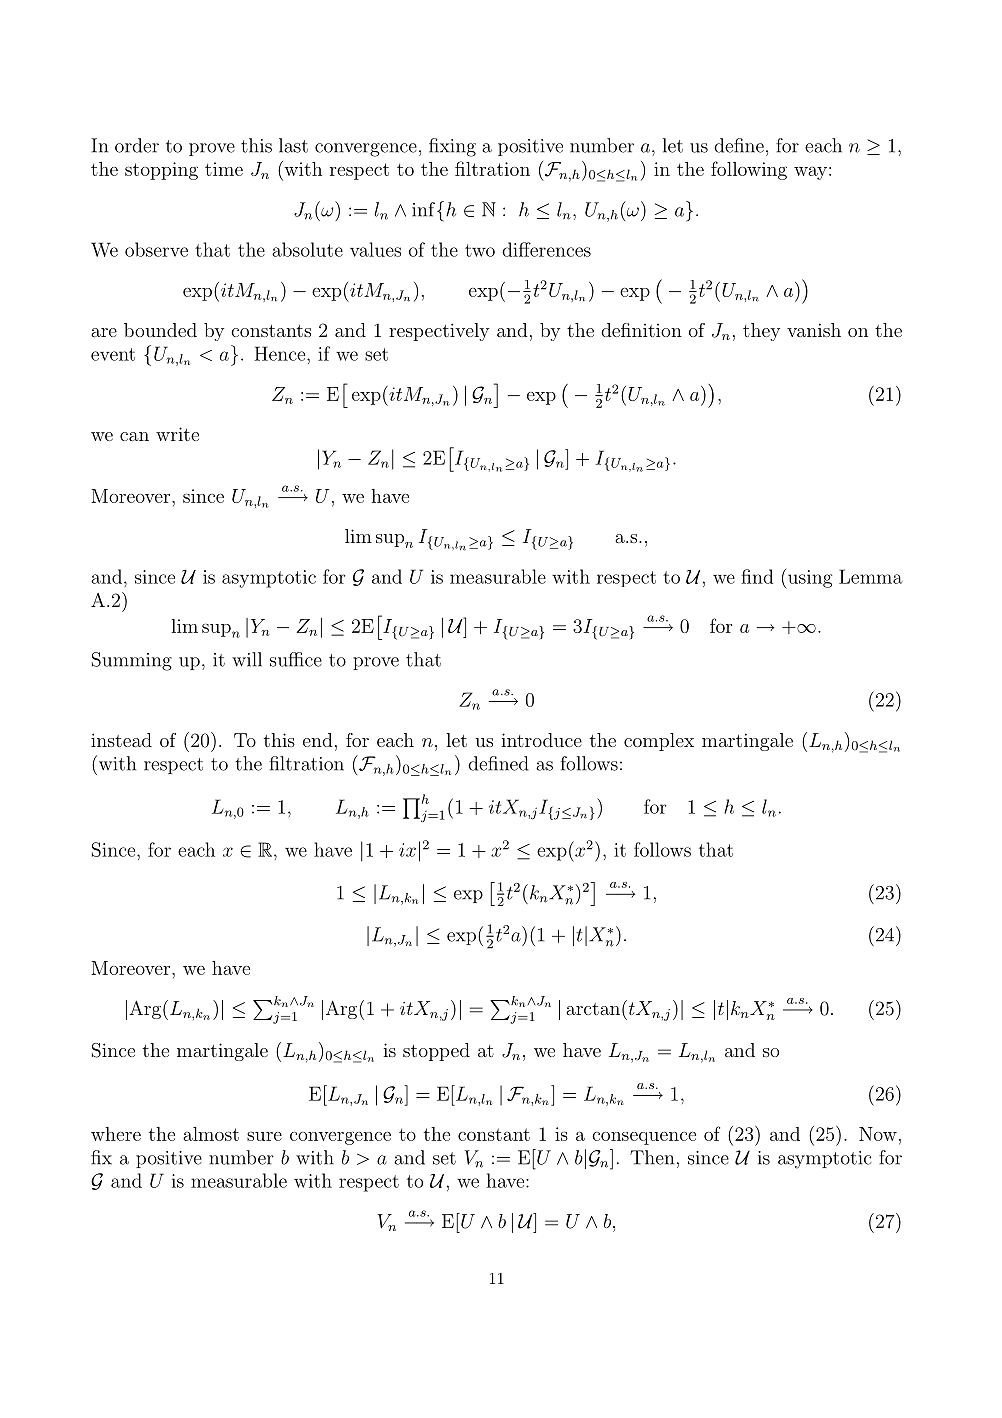 This image has width=1002, height=1418. Describe the element at coordinates (749, 170) in the image. I see `following` at that location.
